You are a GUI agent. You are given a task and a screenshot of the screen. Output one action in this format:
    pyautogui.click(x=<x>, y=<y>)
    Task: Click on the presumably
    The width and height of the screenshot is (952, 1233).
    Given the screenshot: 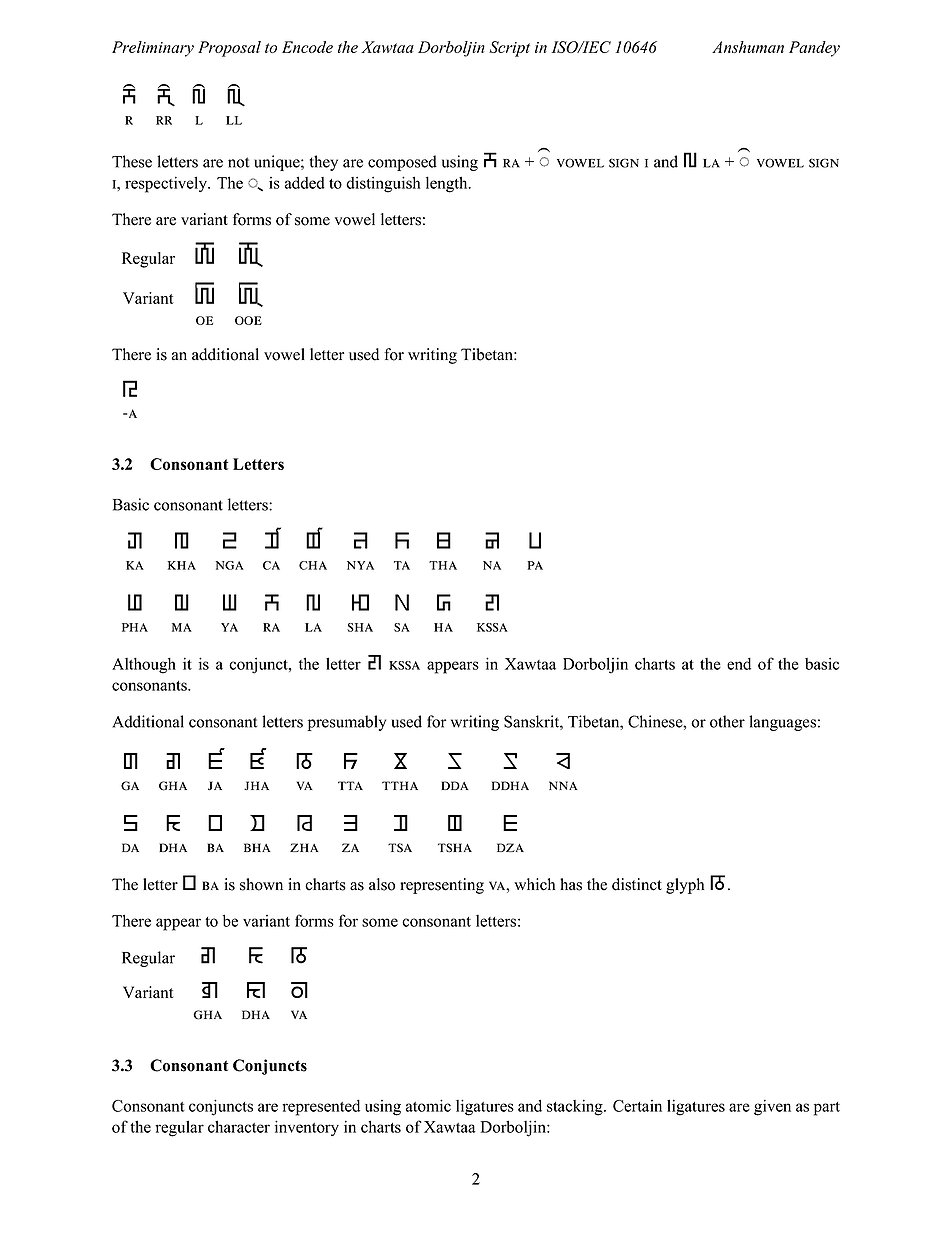 What is the action you would take?
    pyautogui.click(x=346, y=723)
